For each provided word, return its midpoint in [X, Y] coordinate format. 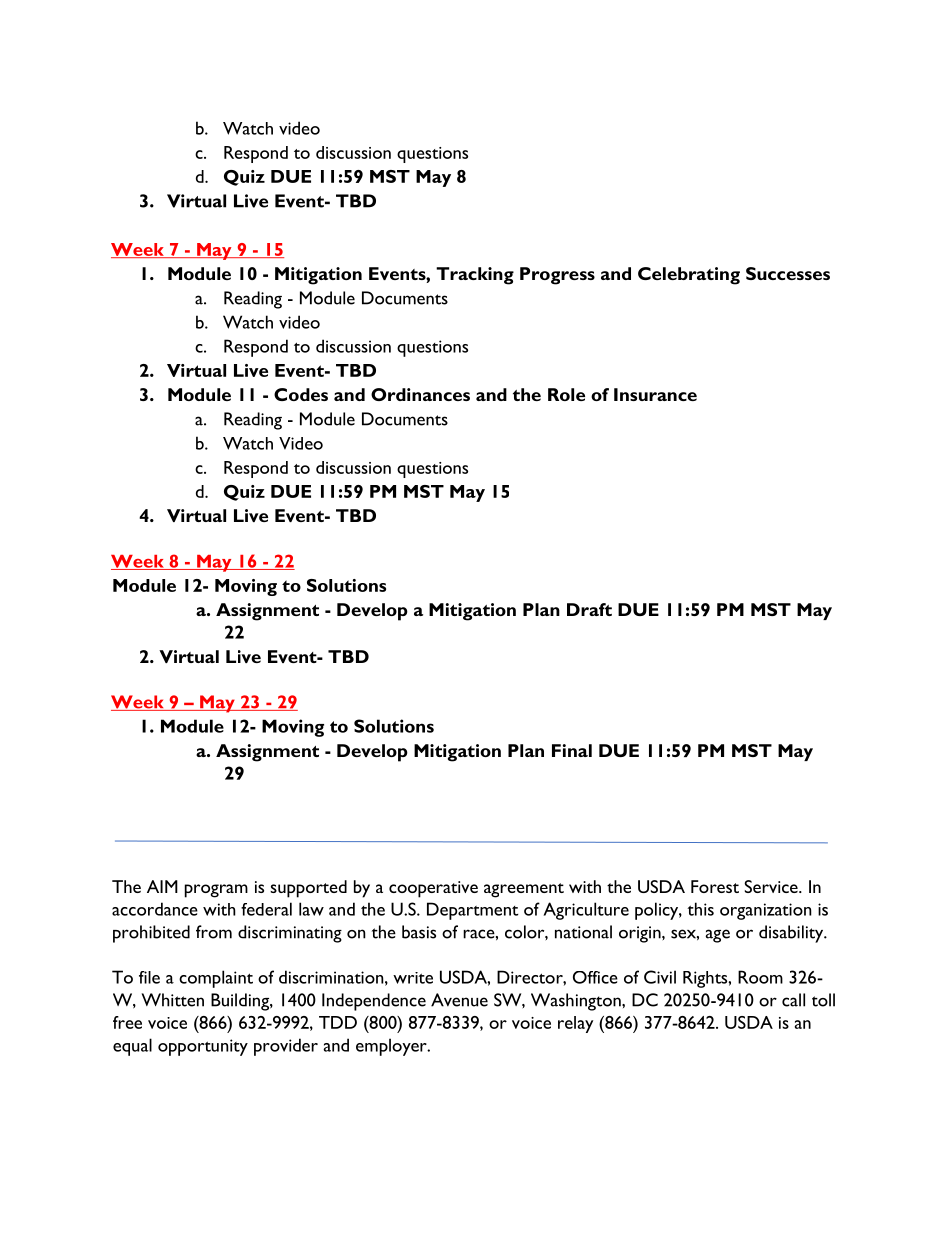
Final [572, 750]
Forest [715, 886]
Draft [589, 609]
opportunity [203, 1047]
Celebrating [689, 276]
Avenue [459, 1000]
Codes [301, 394]
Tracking [475, 276]
